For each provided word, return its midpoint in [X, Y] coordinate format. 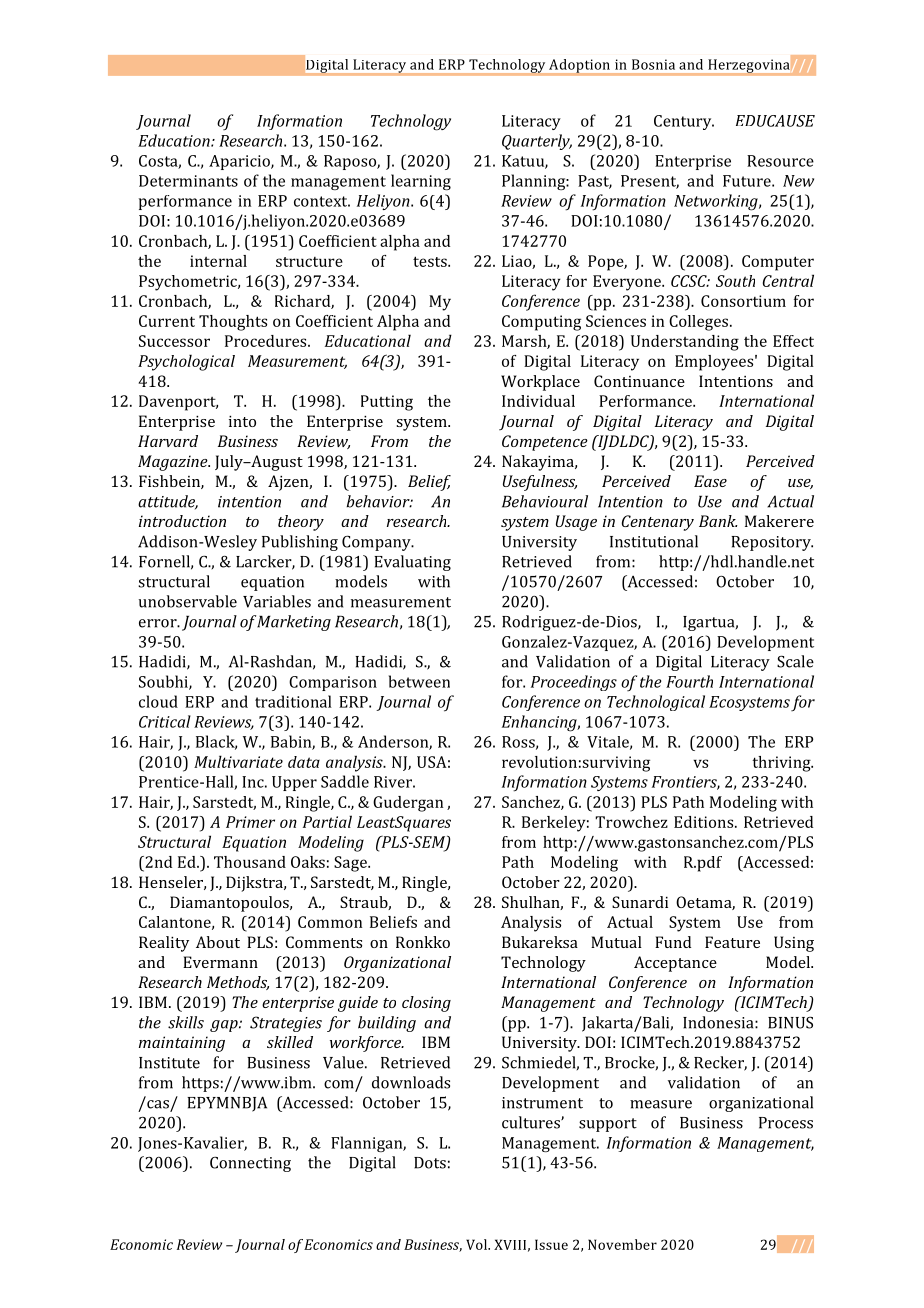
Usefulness [540, 483]
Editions [705, 822]
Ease [710, 481]
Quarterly [537, 142]
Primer [250, 822]
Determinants [188, 181]
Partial [327, 821]
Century [684, 122]
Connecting [250, 1164]
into [242, 421]
